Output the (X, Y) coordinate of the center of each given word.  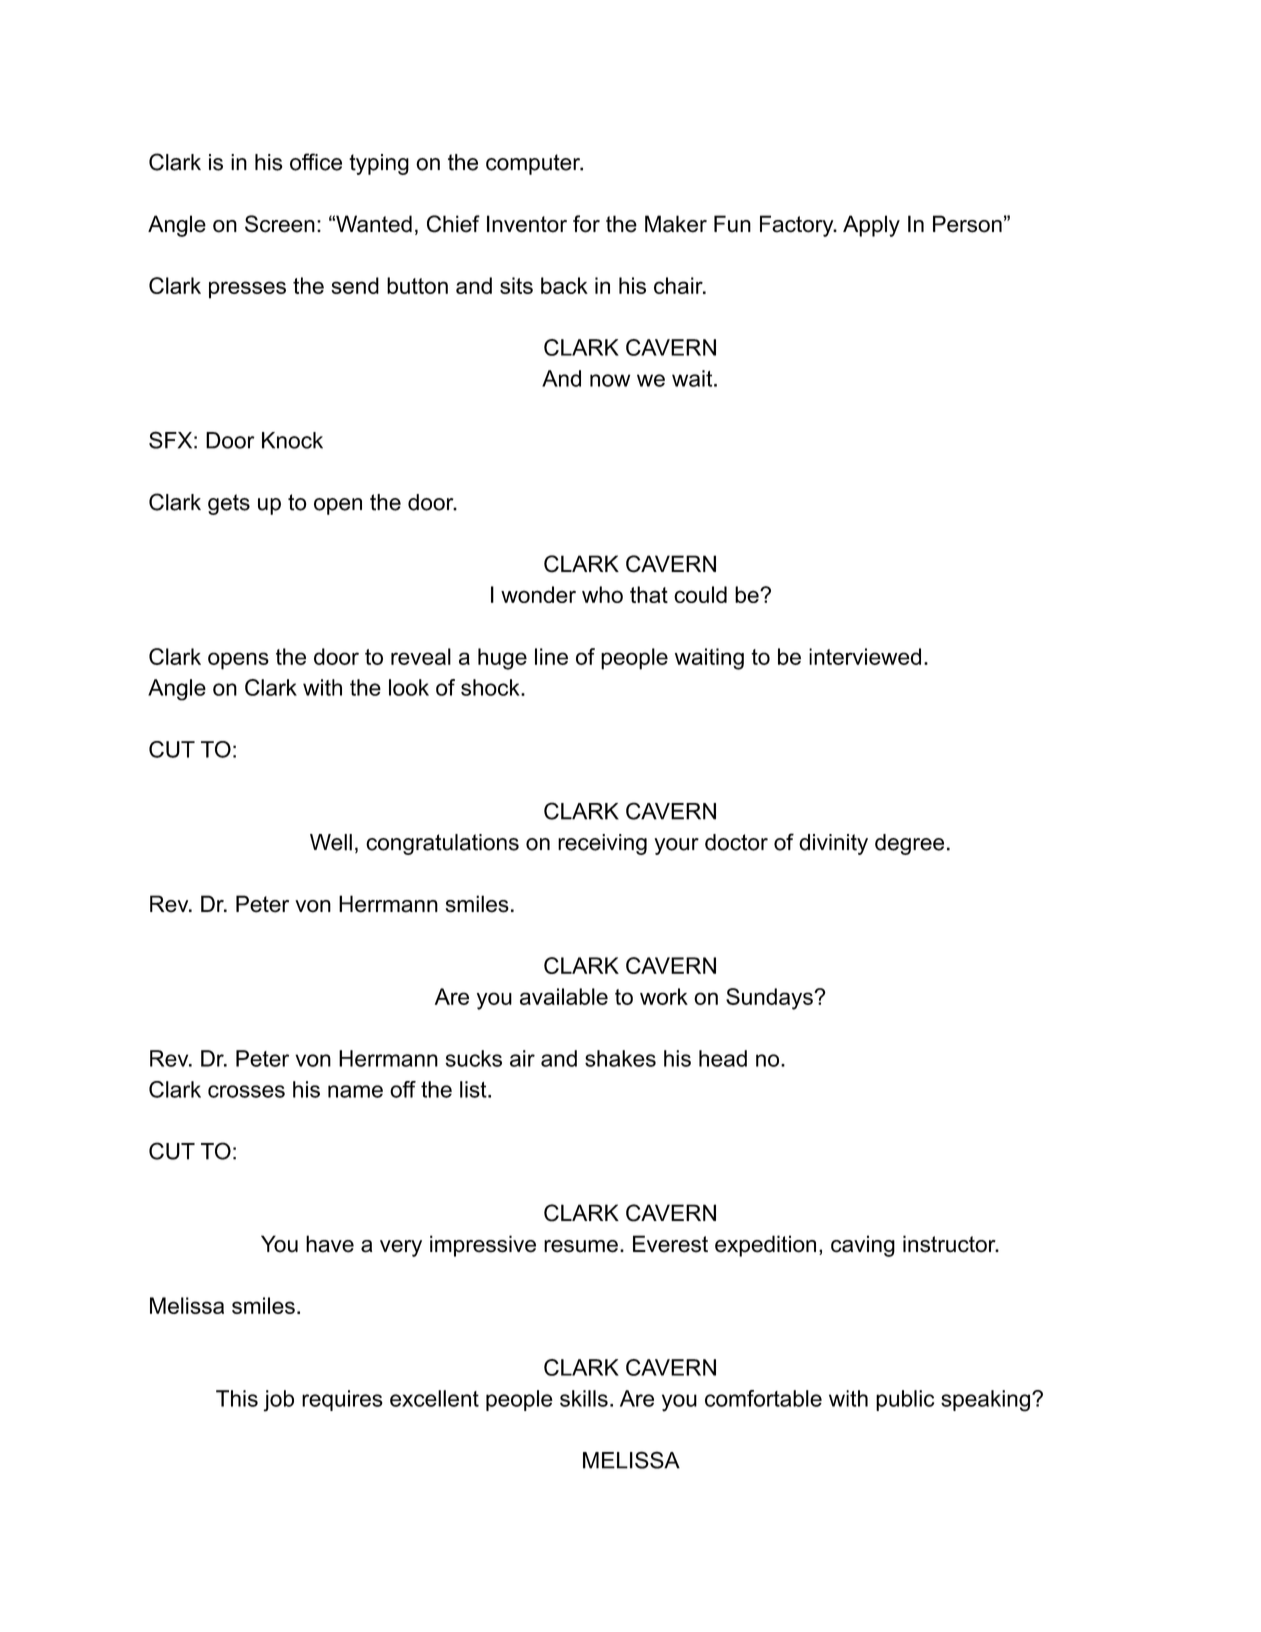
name (355, 1091)
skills (584, 1398)
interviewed (865, 656)
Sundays (770, 999)
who (602, 594)
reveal (421, 656)
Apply (871, 226)
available (564, 996)
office (316, 162)
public (905, 1400)
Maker (676, 224)
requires (342, 1400)
